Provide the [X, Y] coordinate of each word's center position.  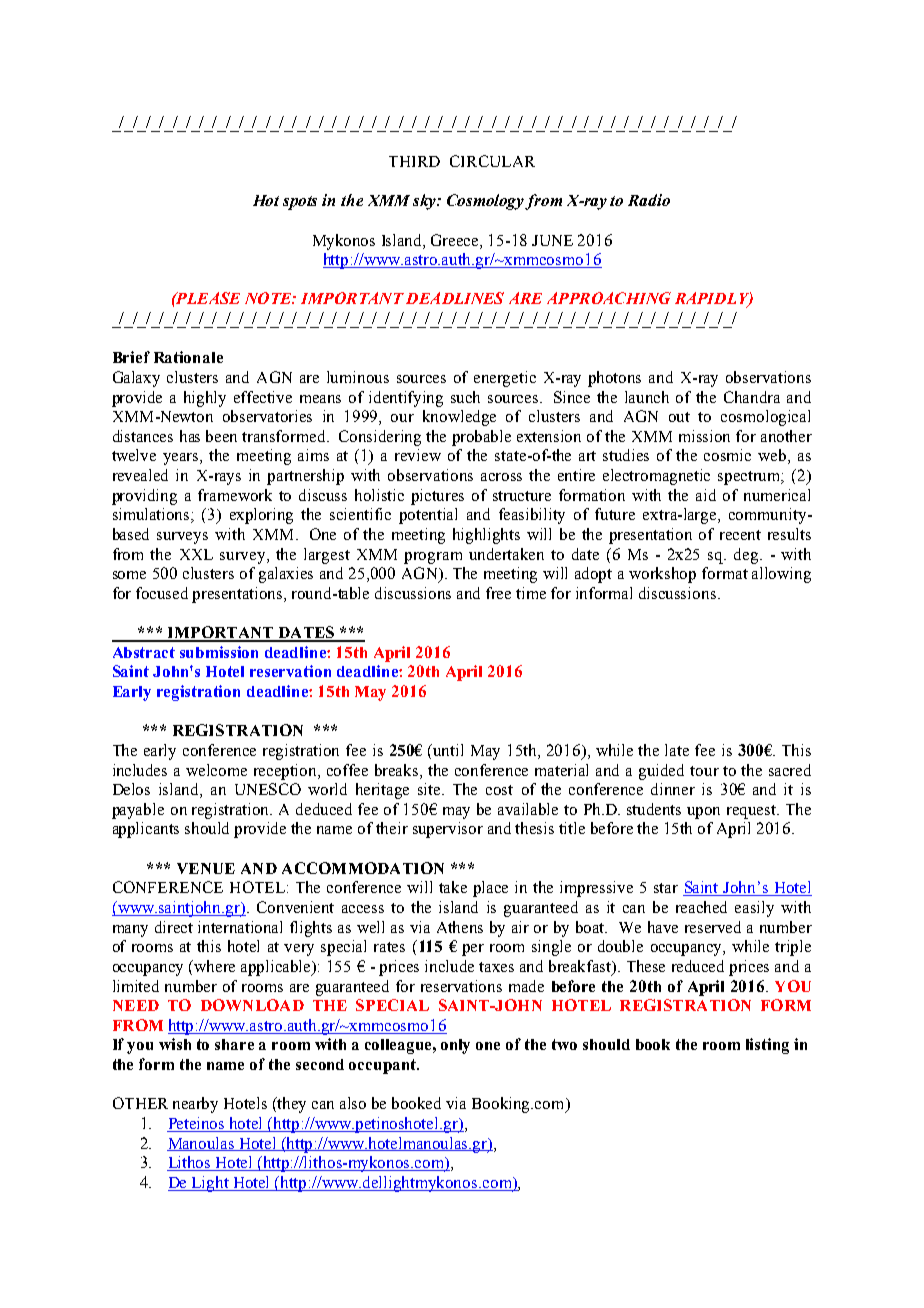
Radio [649, 200]
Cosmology [486, 202]
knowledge [459, 418]
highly [205, 399]
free [498, 593]
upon [703, 813]
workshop [662, 575]
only [455, 1046]
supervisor [448, 830]
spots [300, 203]
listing [767, 1046]
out [679, 417]
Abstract [144, 652]
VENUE [206, 868]
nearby [195, 1105]
